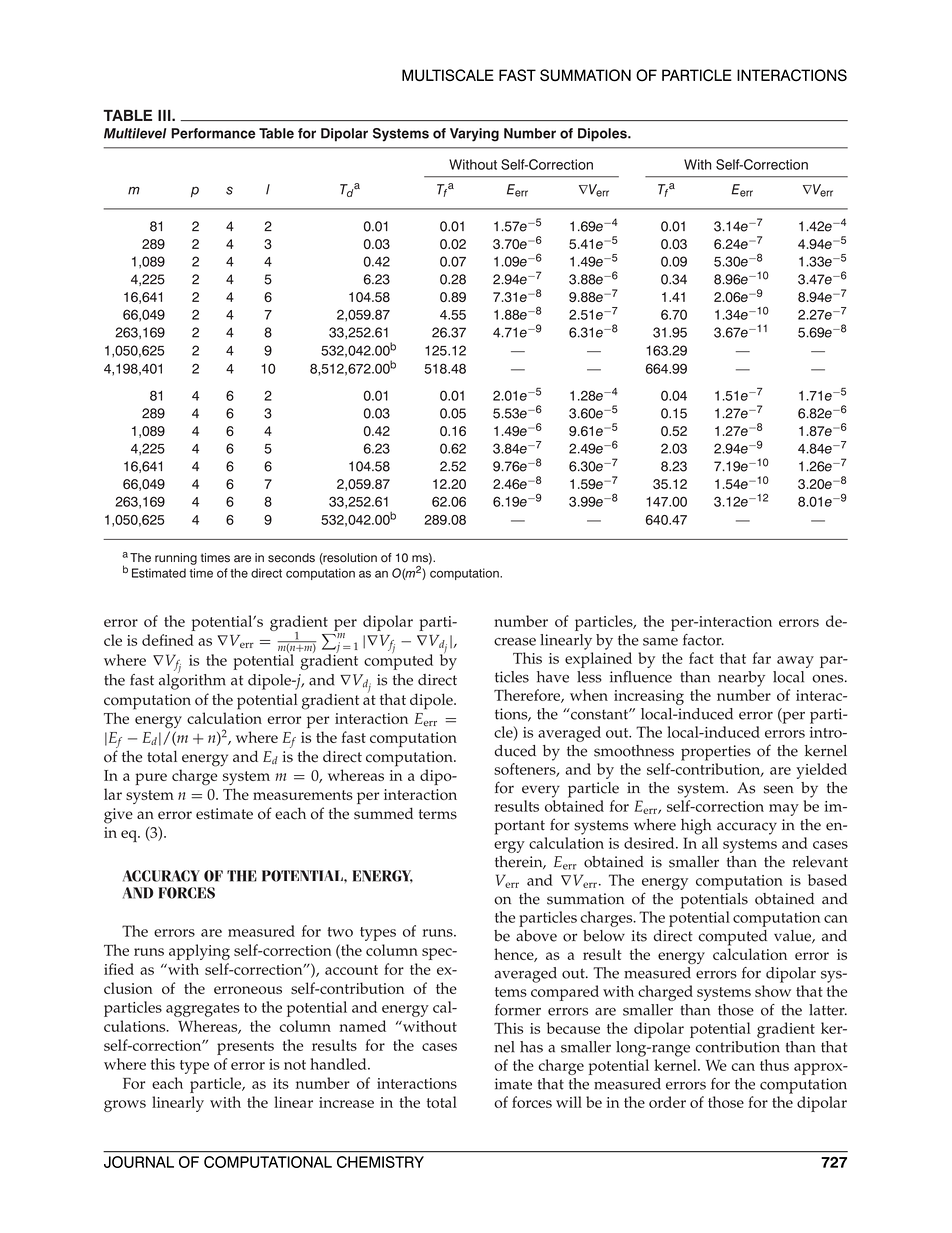 This screenshot has height=1233, width=952. What do you see at coordinates (380, 1162) in the screenshot?
I see `CHEMISTRY` at bounding box center [380, 1162].
